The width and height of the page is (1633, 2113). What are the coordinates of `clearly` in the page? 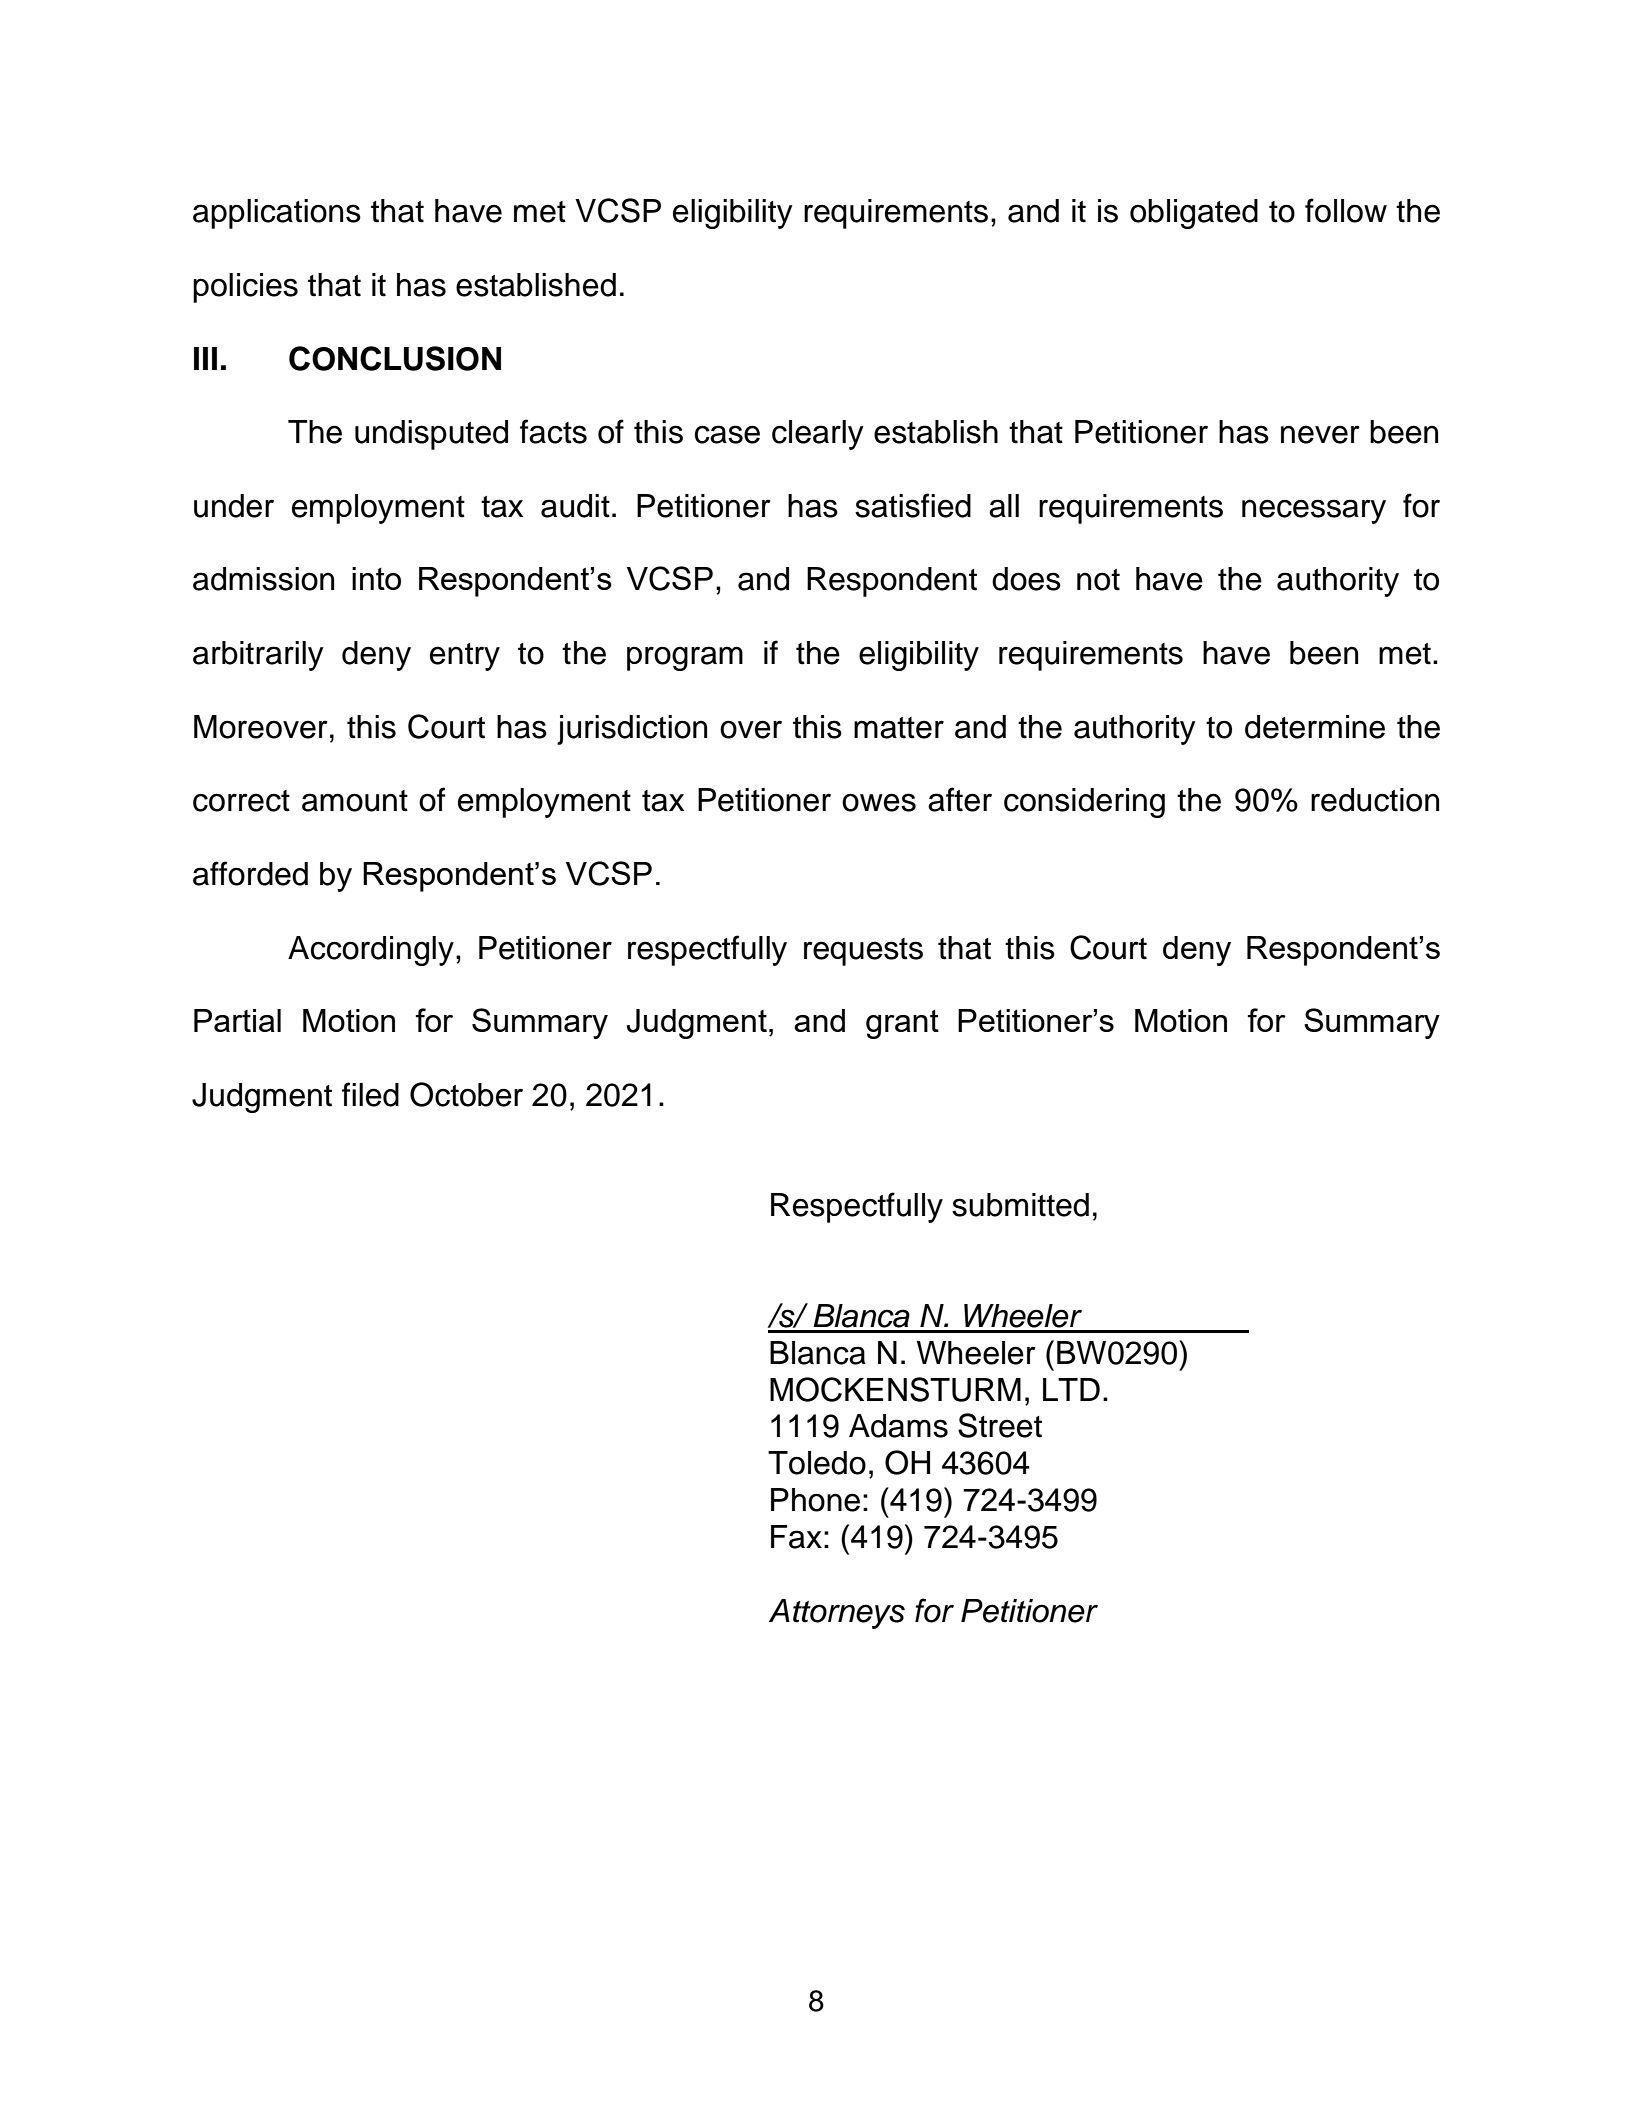 It's located at (818, 435).
